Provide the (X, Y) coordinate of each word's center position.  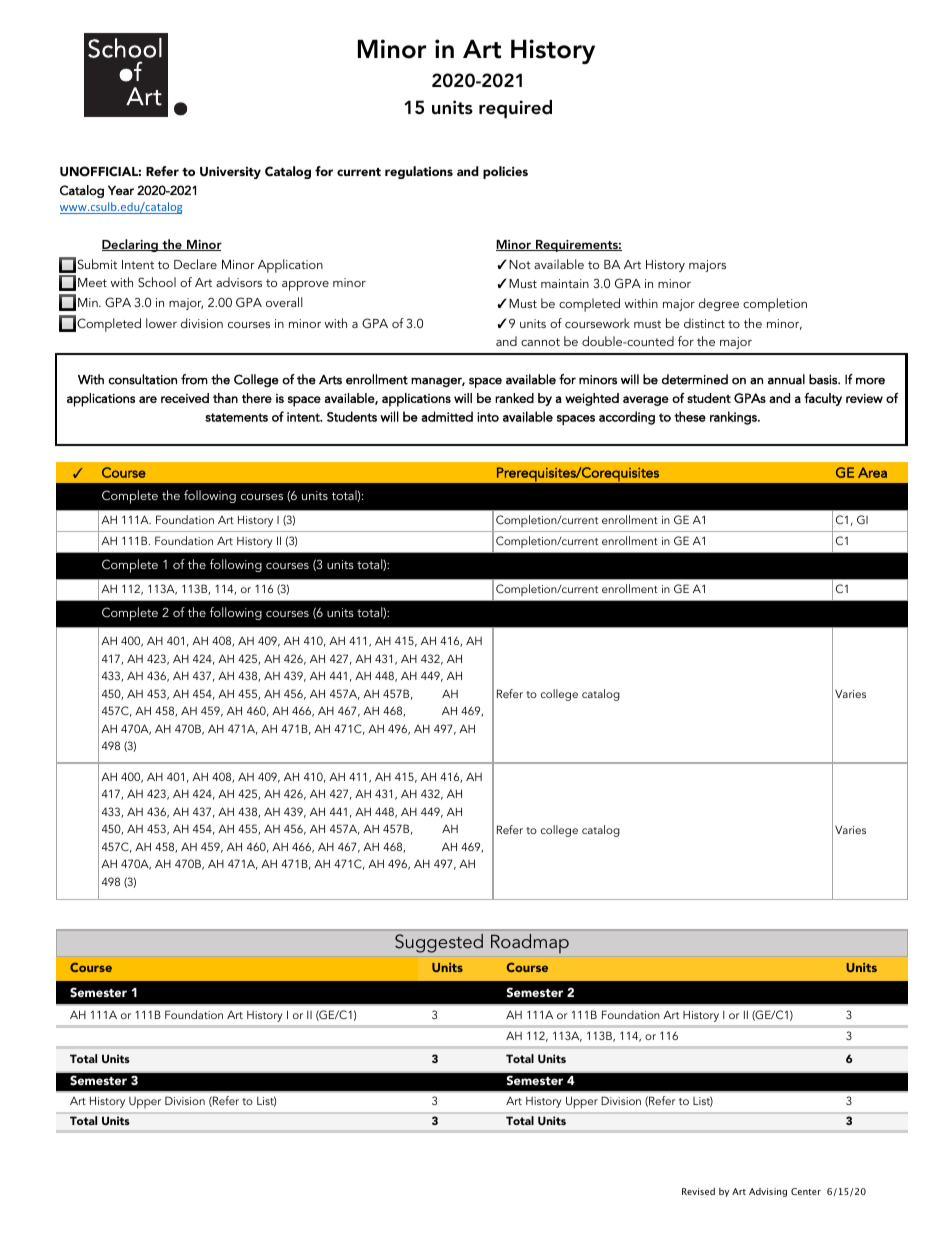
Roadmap (530, 943)
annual (786, 379)
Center (806, 1191)
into (488, 417)
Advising (768, 1192)
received (185, 398)
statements (236, 417)
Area (872, 472)
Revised (698, 1191)
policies (505, 172)
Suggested (439, 943)
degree (719, 304)
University (230, 172)
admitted (447, 416)
